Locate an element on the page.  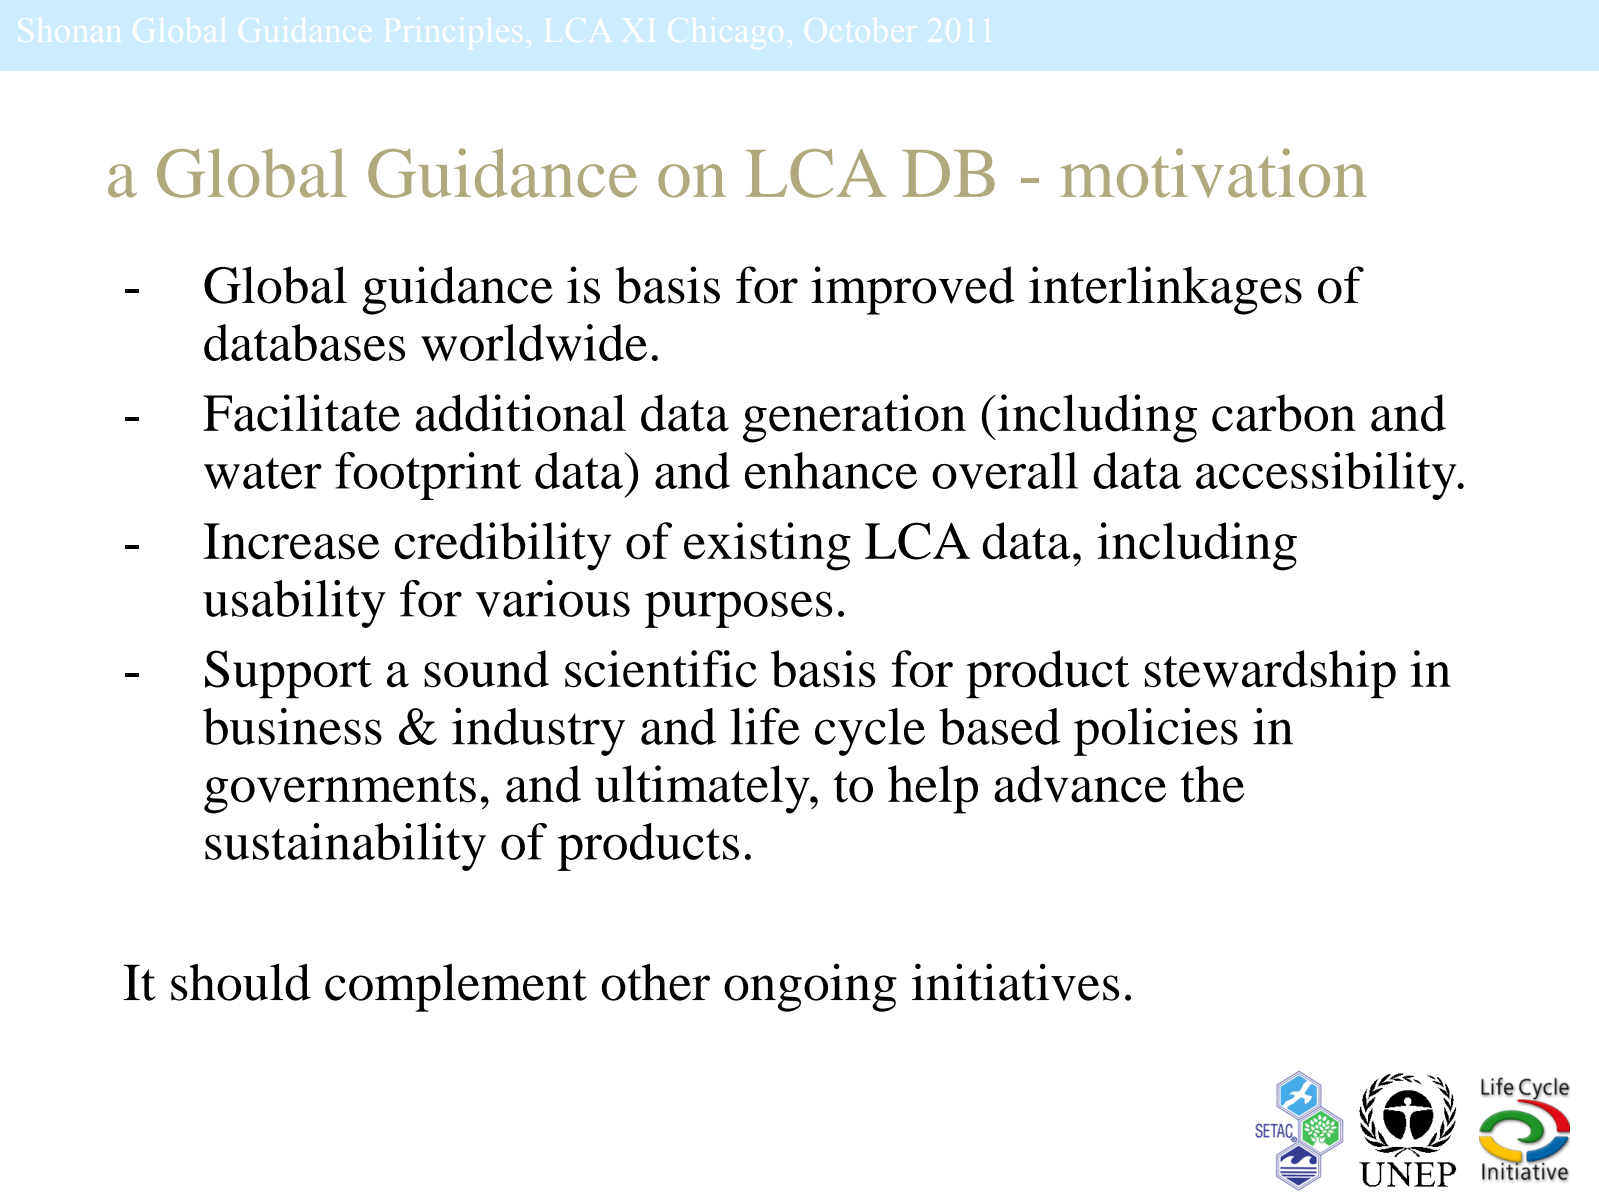
worldwide is located at coordinates (534, 342).
